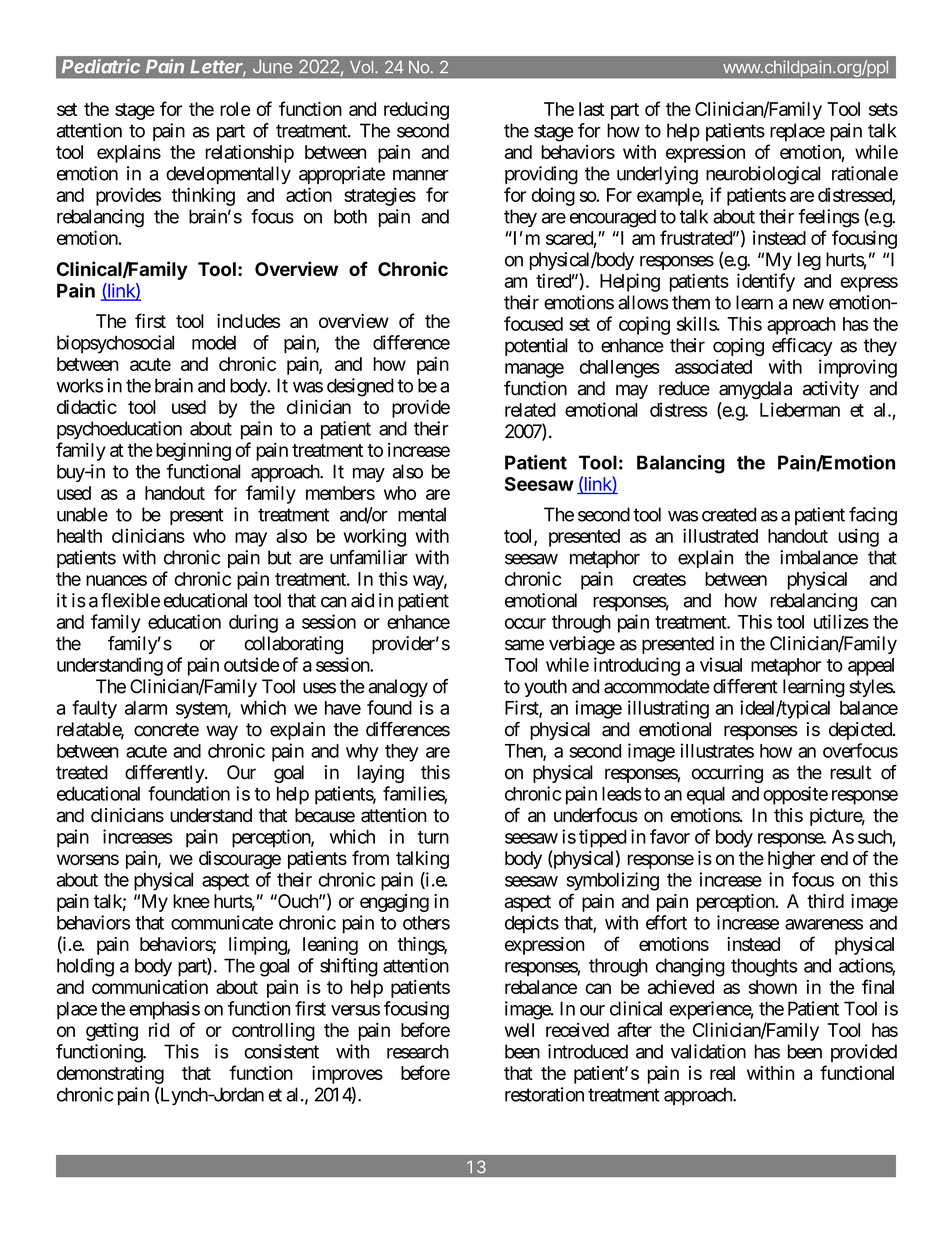 The height and width of the page is (1233, 952). I want to click on neurobiological, so click(763, 175).
